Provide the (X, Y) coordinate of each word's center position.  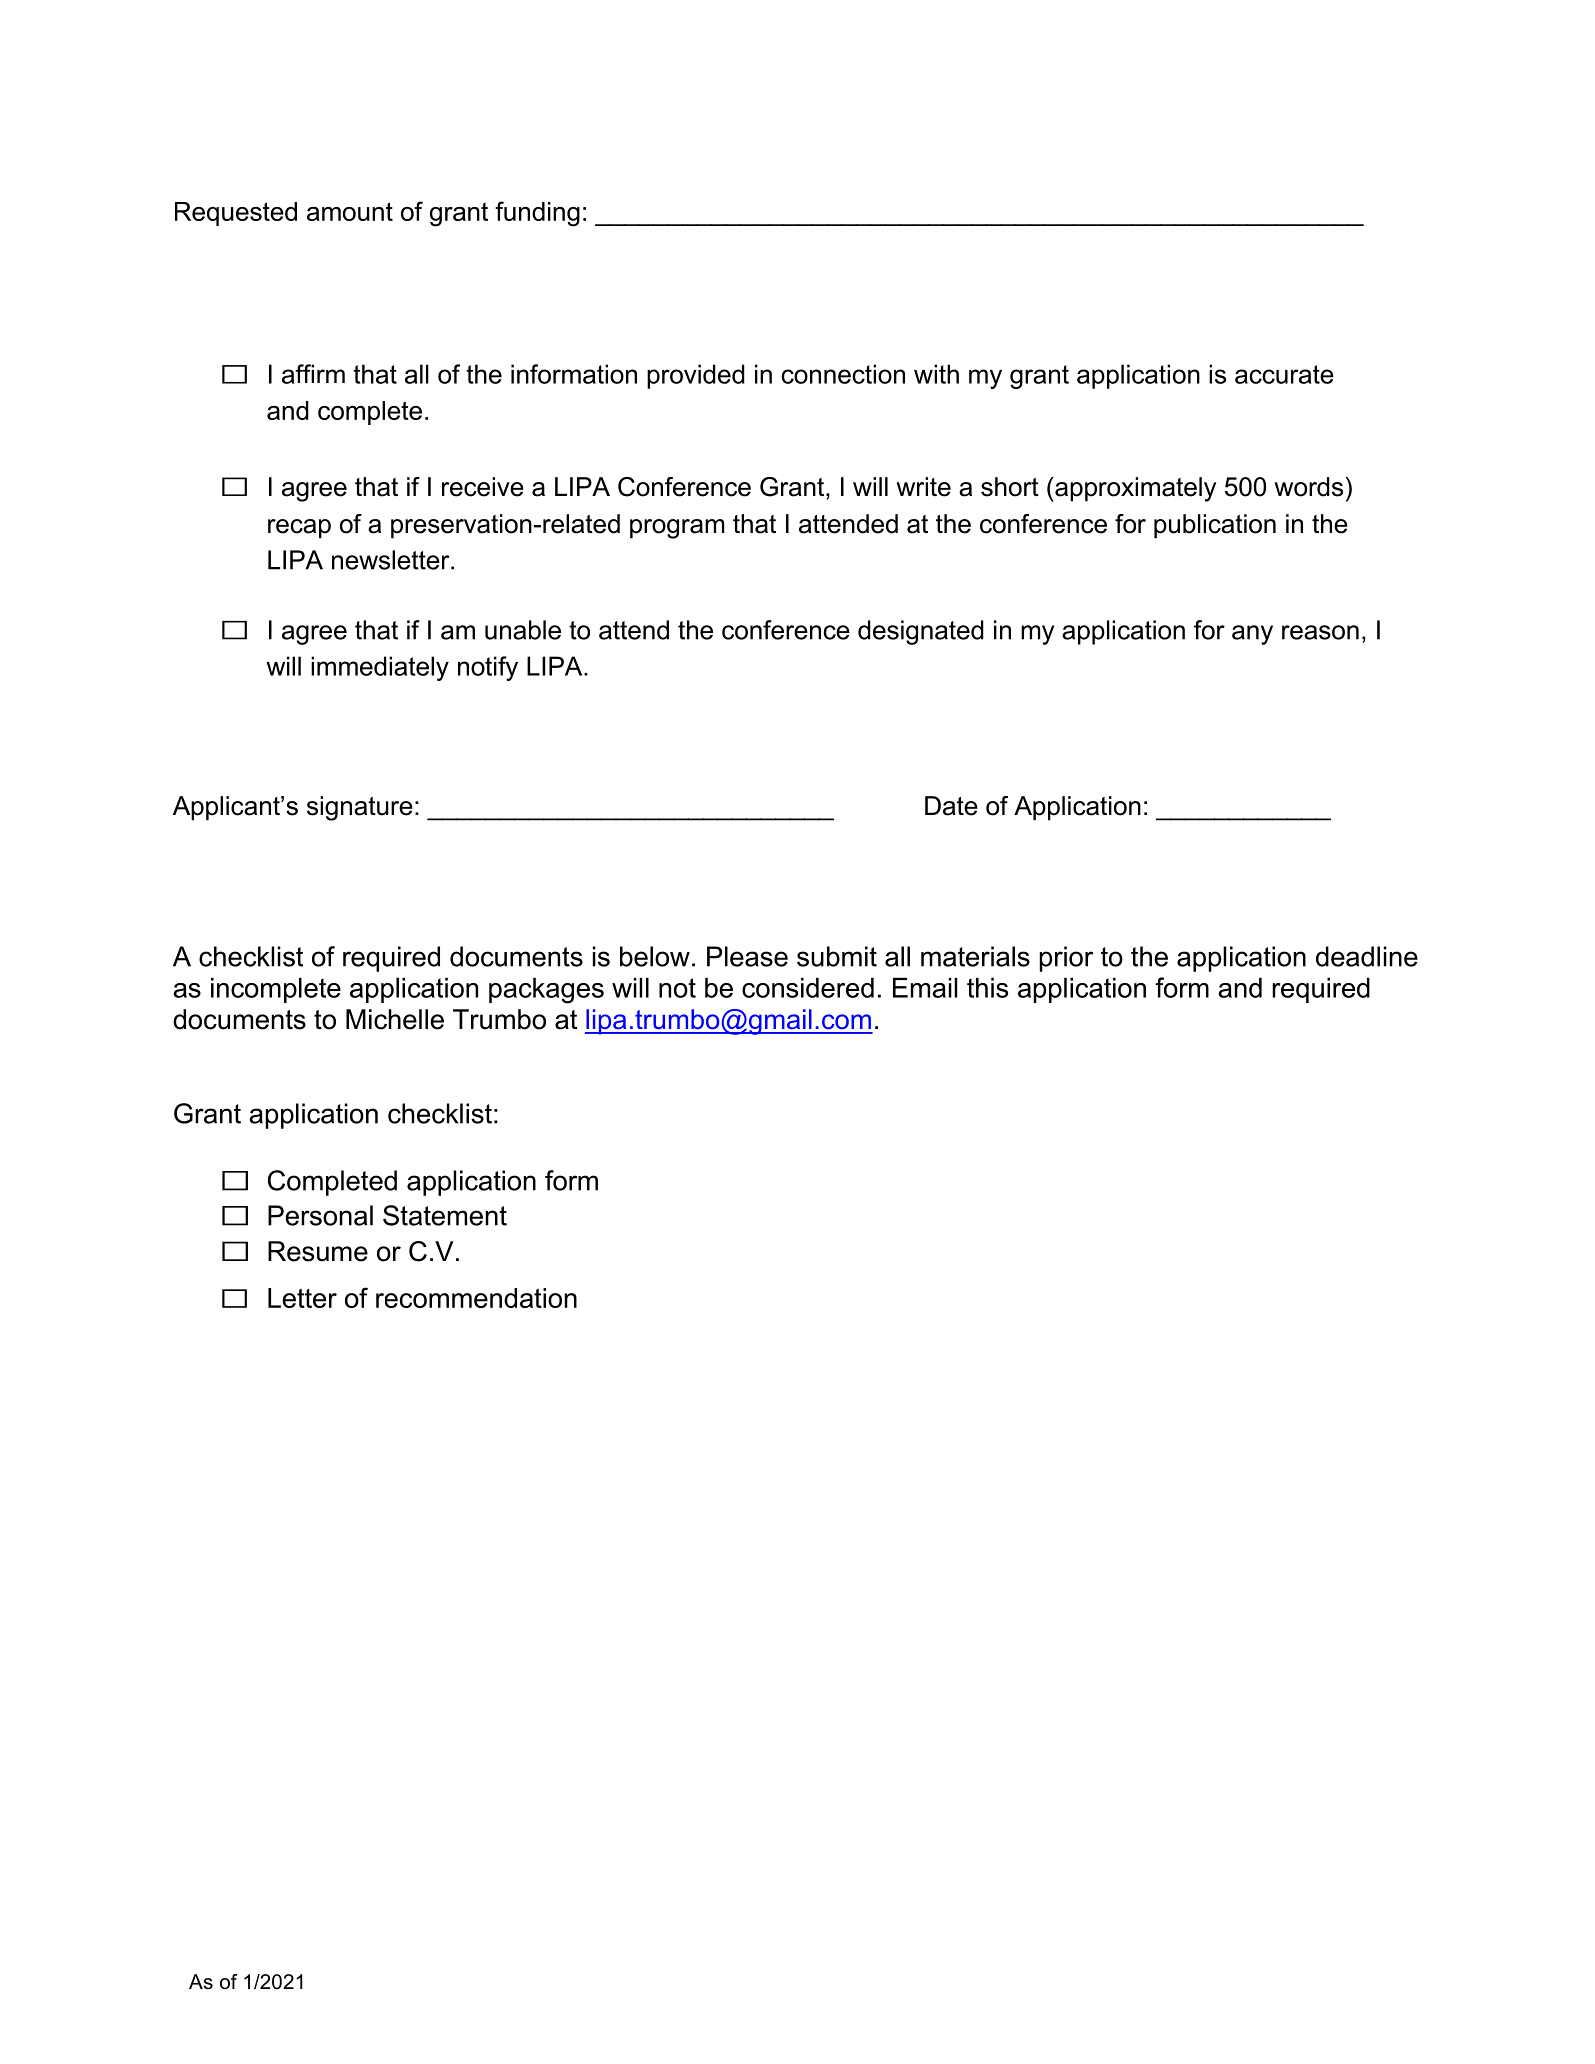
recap (299, 529)
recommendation (476, 1298)
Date (951, 806)
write (923, 487)
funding (537, 214)
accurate (1284, 374)
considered (808, 987)
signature (360, 808)
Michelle (395, 1019)
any (1252, 635)
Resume (318, 1251)
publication (1215, 526)
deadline (1367, 956)
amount (350, 211)
